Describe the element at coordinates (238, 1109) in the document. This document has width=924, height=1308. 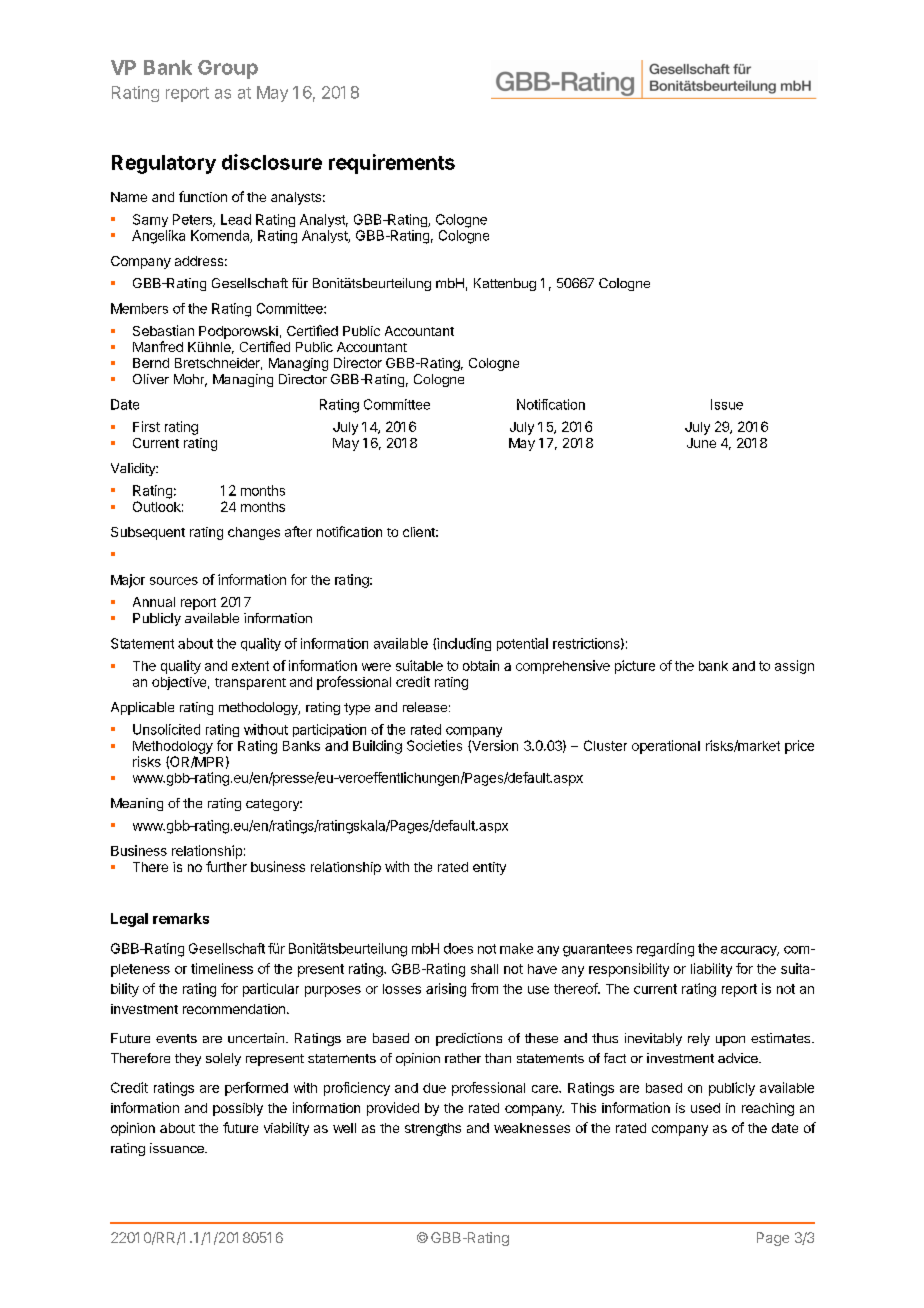
I see `possibly` at that location.
